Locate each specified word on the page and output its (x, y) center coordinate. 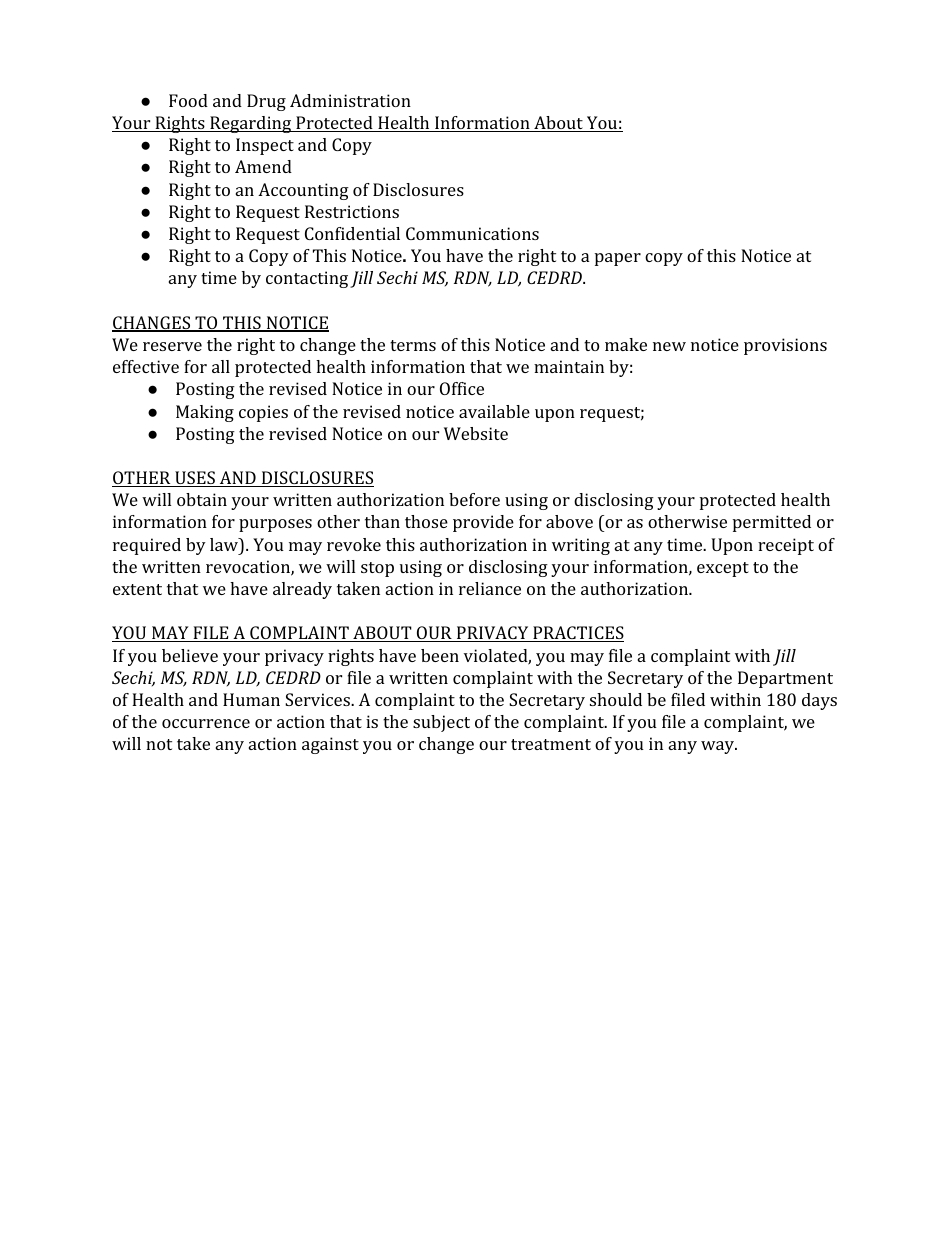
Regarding (251, 124)
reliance (490, 588)
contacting (308, 279)
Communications (472, 233)
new (669, 346)
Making (205, 413)
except (723, 569)
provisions (785, 346)
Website (476, 433)
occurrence (206, 723)
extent (137, 589)
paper (618, 259)
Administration (350, 100)
